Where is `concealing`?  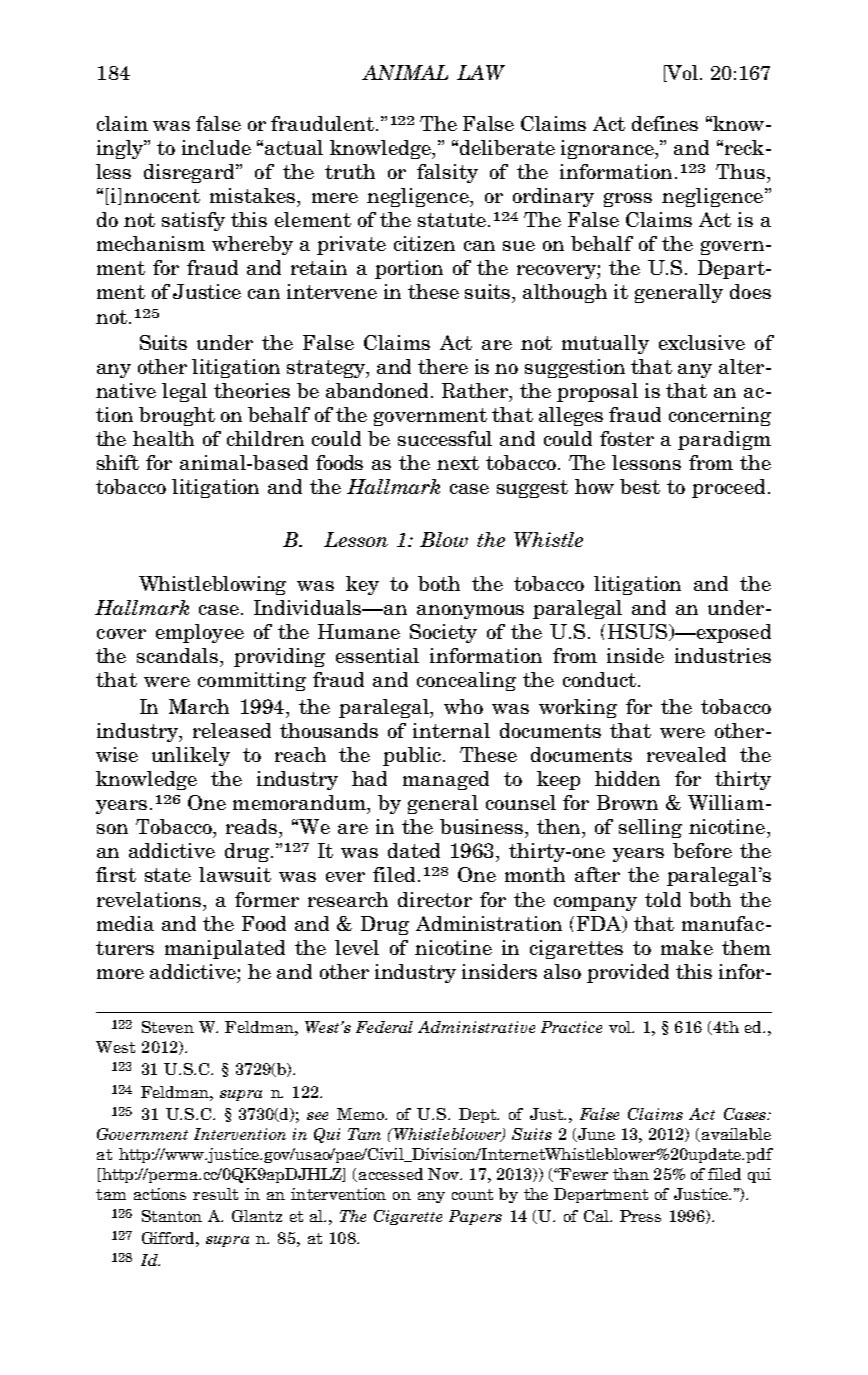 concealing is located at coordinates (466, 681).
